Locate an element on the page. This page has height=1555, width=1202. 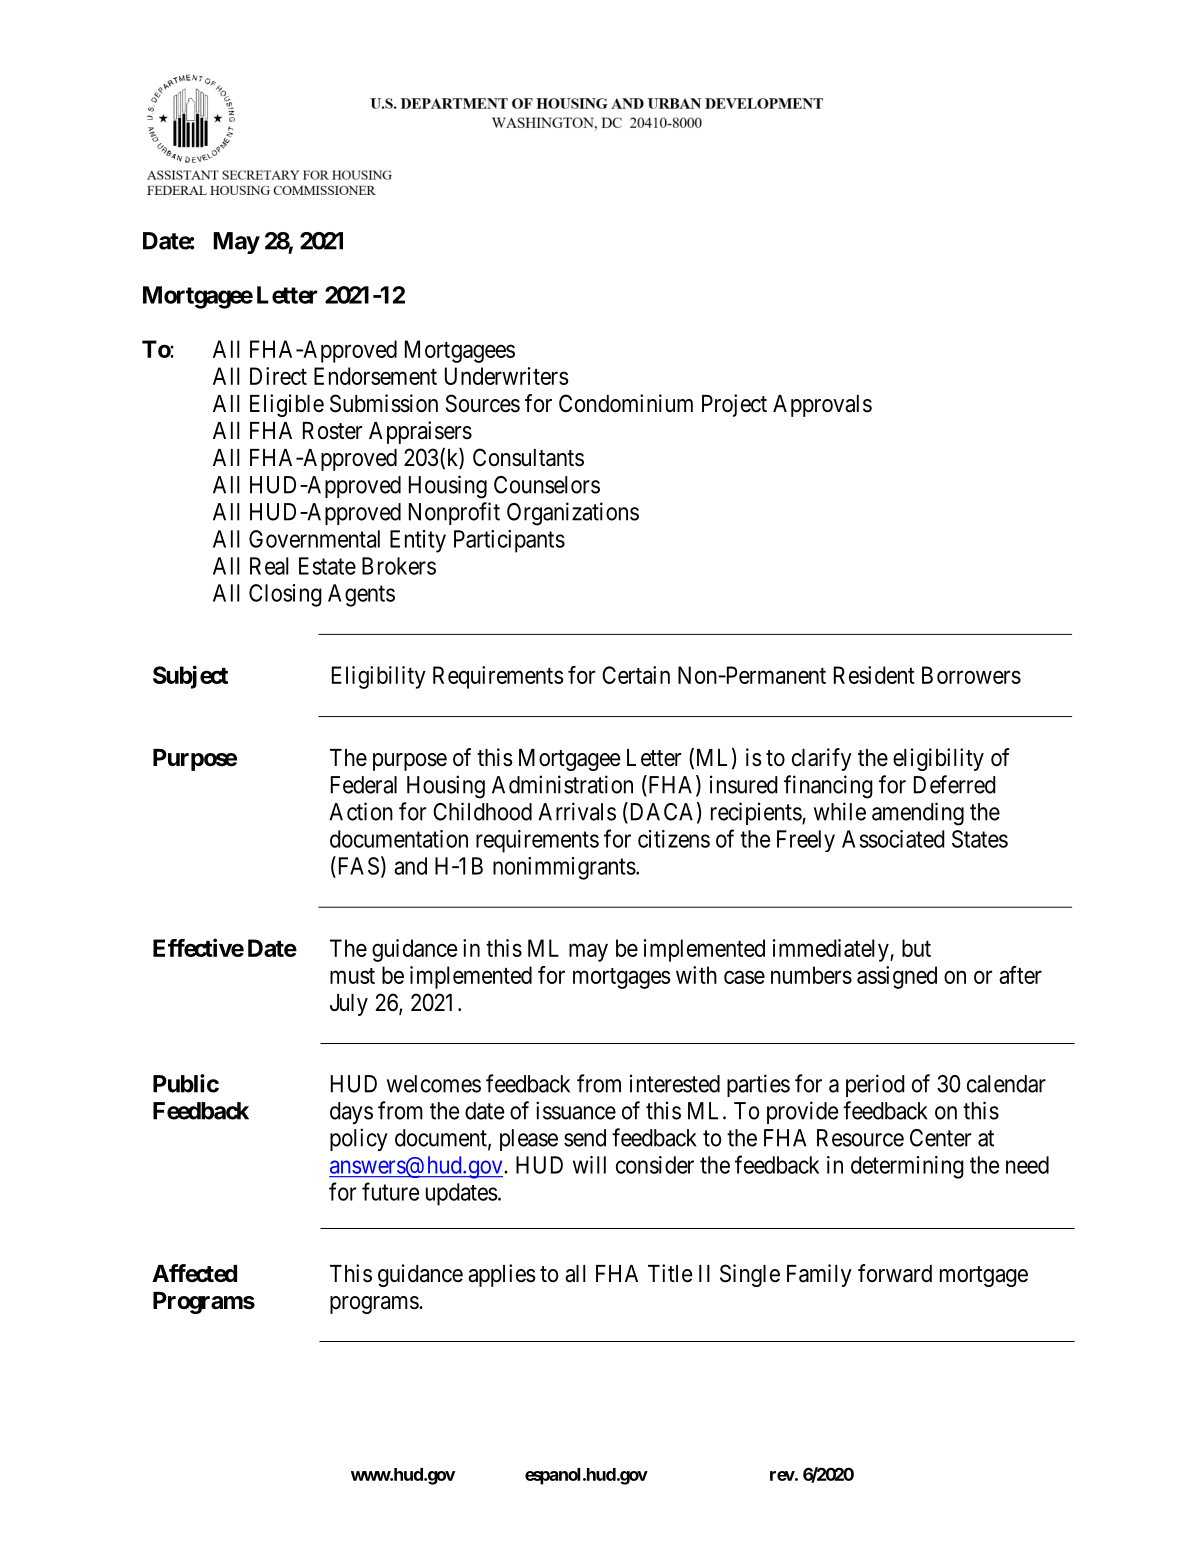
Affected is located at coordinates (194, 1273).
